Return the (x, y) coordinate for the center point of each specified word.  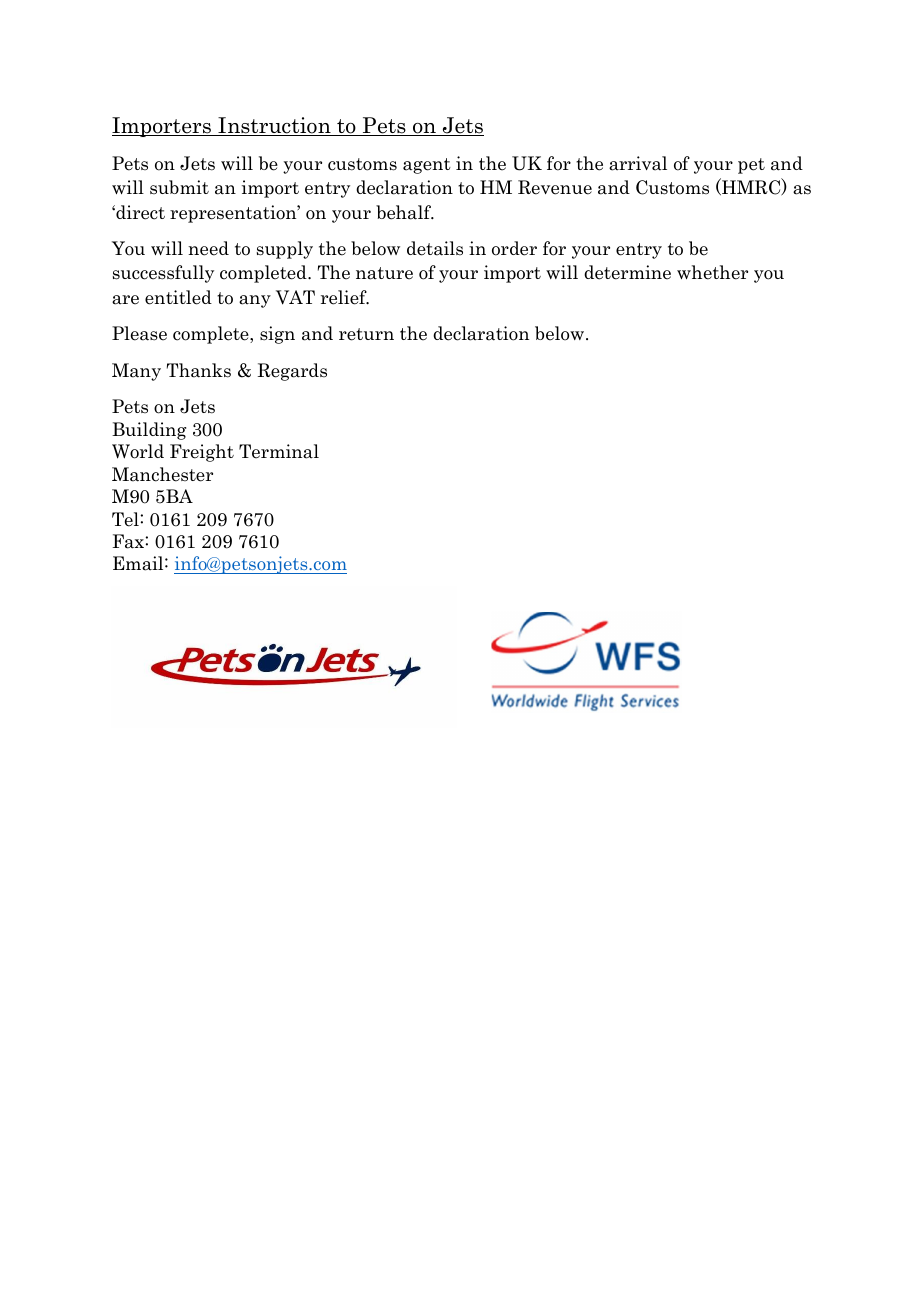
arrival (638, 163)
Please (139, 333)
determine (627, 272)
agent (427, 166)
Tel (125, 519)
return (366, 334)
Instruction (274, 126)
